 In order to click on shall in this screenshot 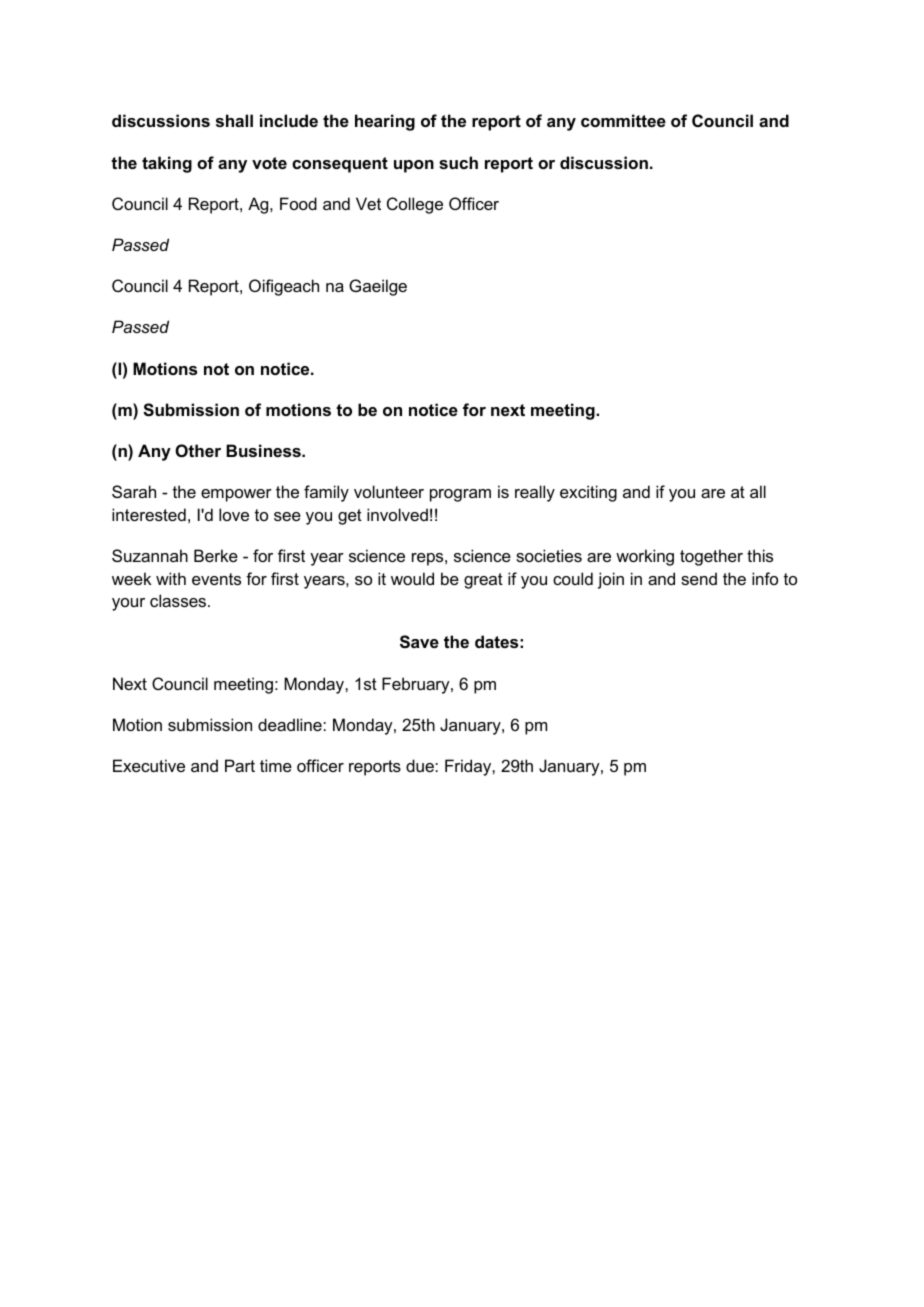, I will do `click(234, 120)`.
